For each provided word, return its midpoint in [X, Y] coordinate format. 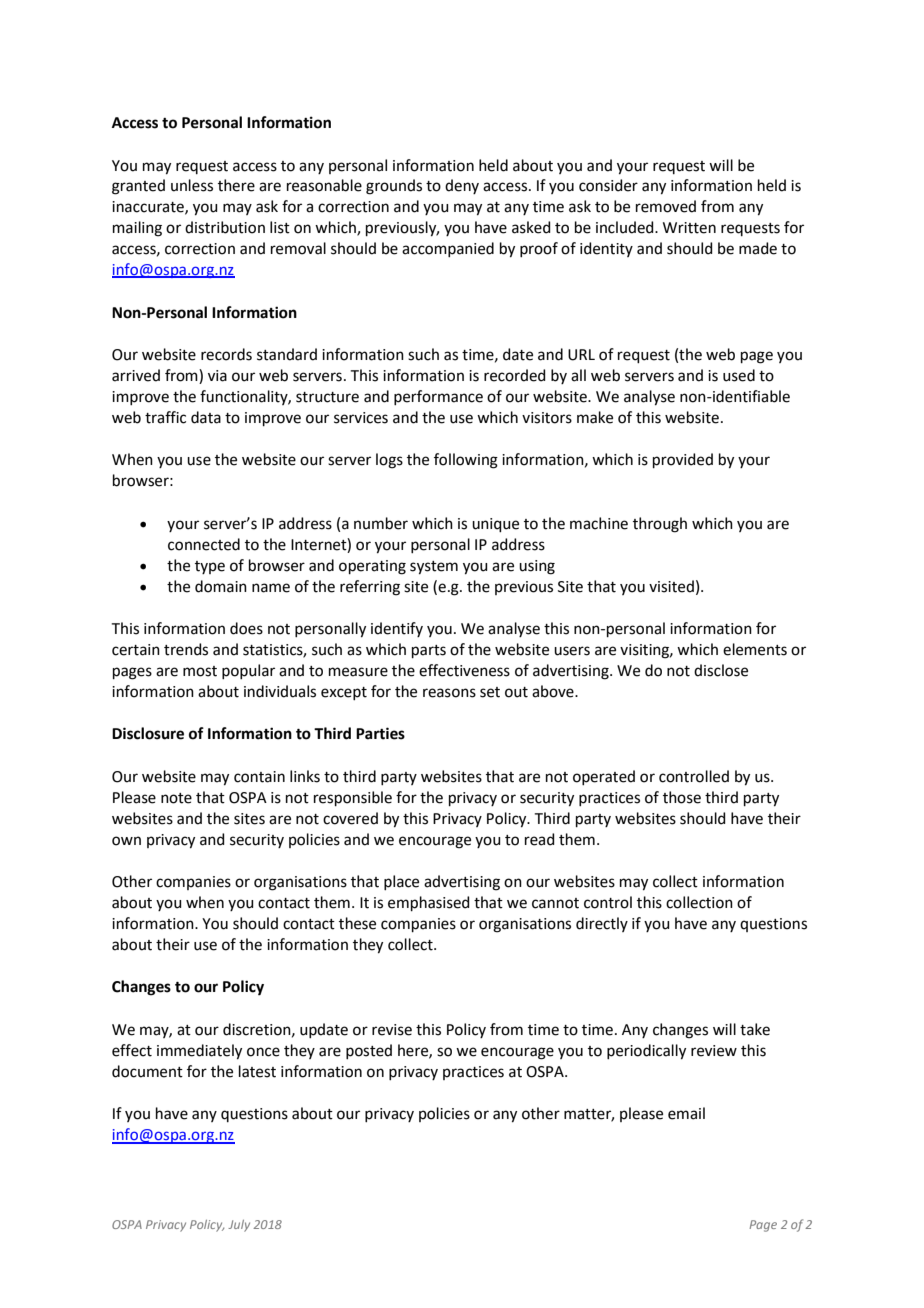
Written [689, 228]
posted [369, 1051]
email [686, 1113]
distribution [225, 227]
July [239, 1226]
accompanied [448, 249]
